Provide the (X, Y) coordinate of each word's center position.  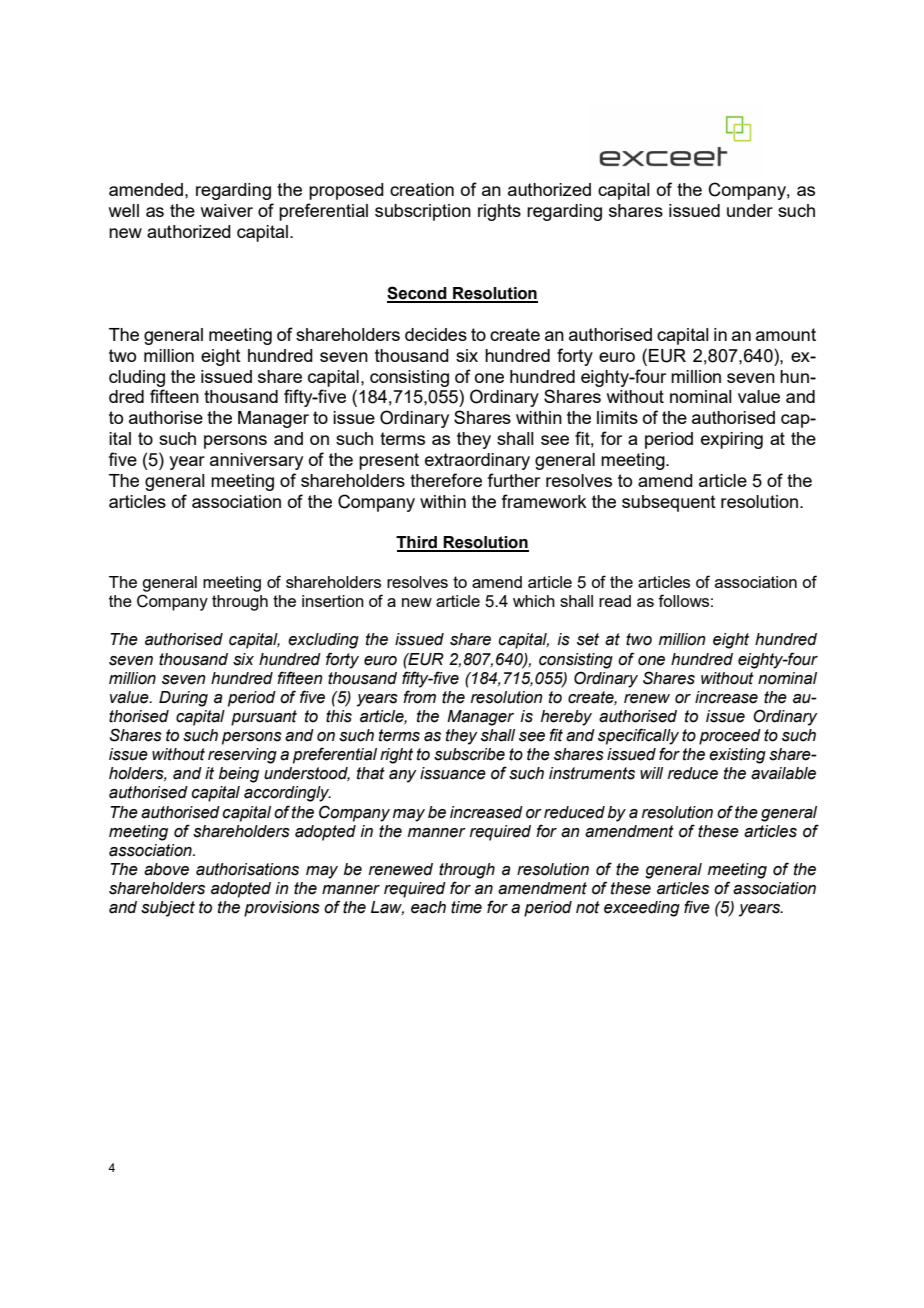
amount (786, 334)
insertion (333, 601)
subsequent (669, 503)
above (166, 869)
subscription (423, 212)
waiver (227, 210)
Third (417, 543)
